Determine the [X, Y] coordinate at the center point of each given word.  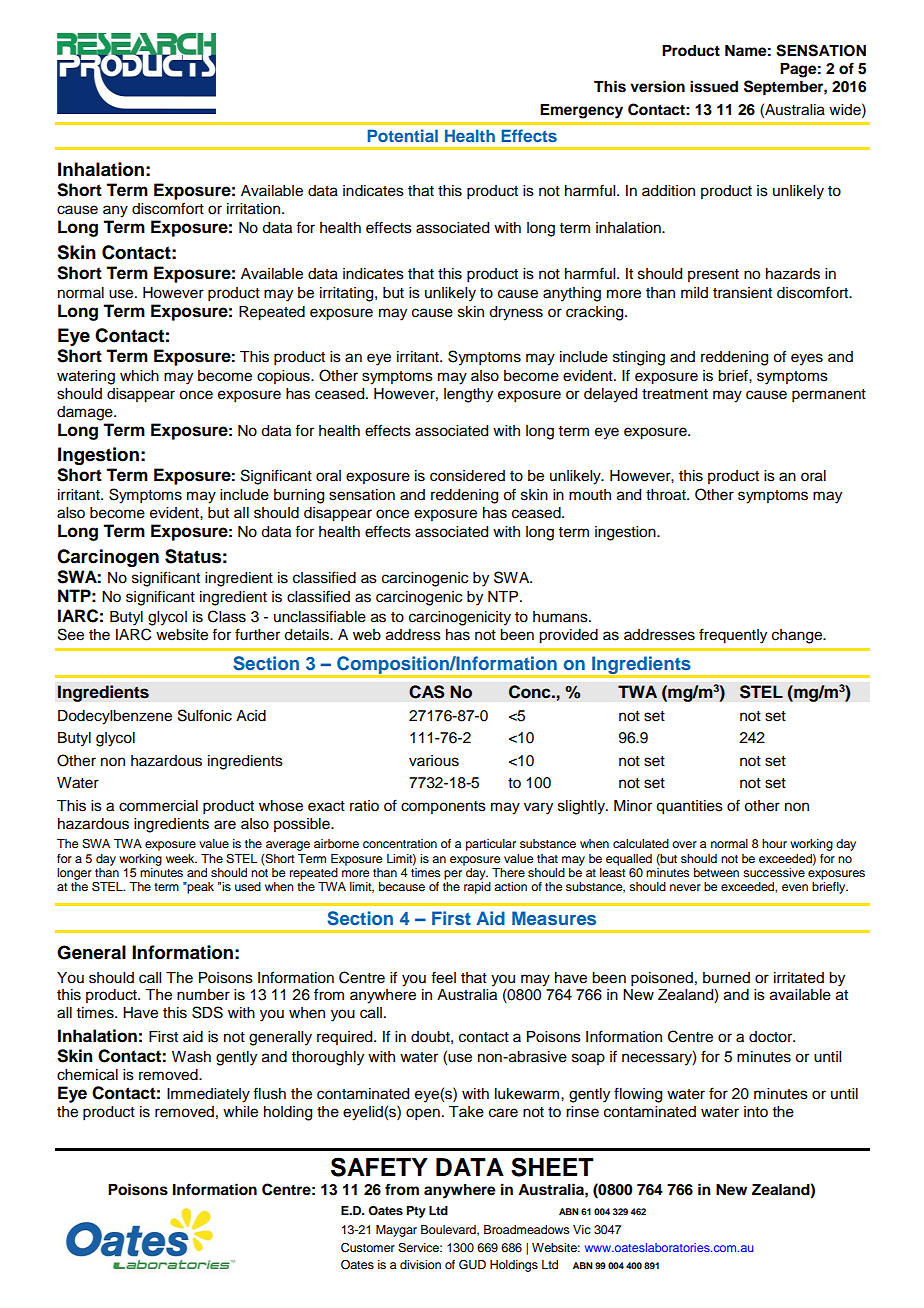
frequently [733, 636]
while [240, 1112]
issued [714, 86]
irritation [255, 209]
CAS [427, 692]
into [756, 1112]
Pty [416, 1212]
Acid [251, 716]
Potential [403, 135]
